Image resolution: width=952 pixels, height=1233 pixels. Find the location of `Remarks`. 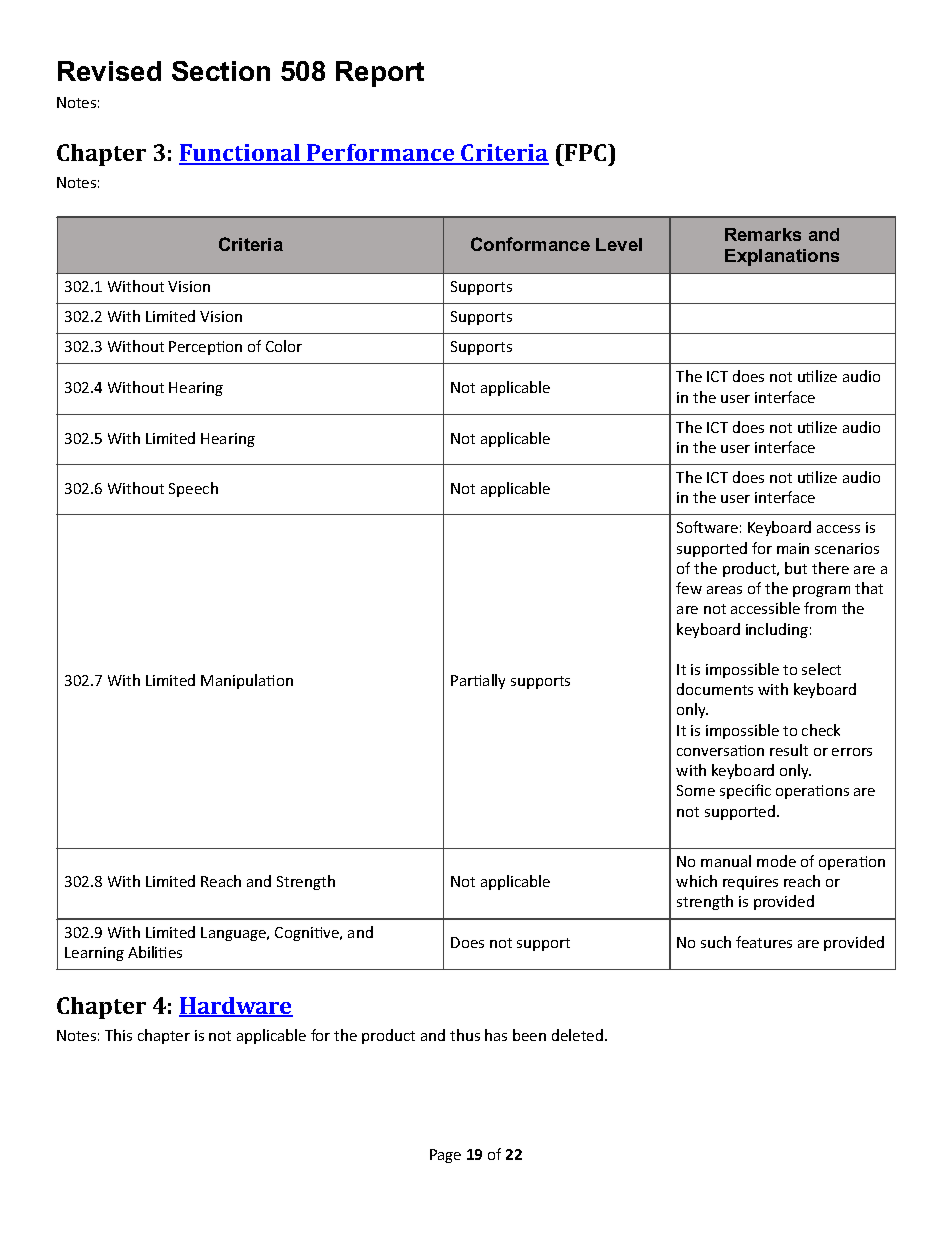

Remarks is located at coordinates (763, 234).
